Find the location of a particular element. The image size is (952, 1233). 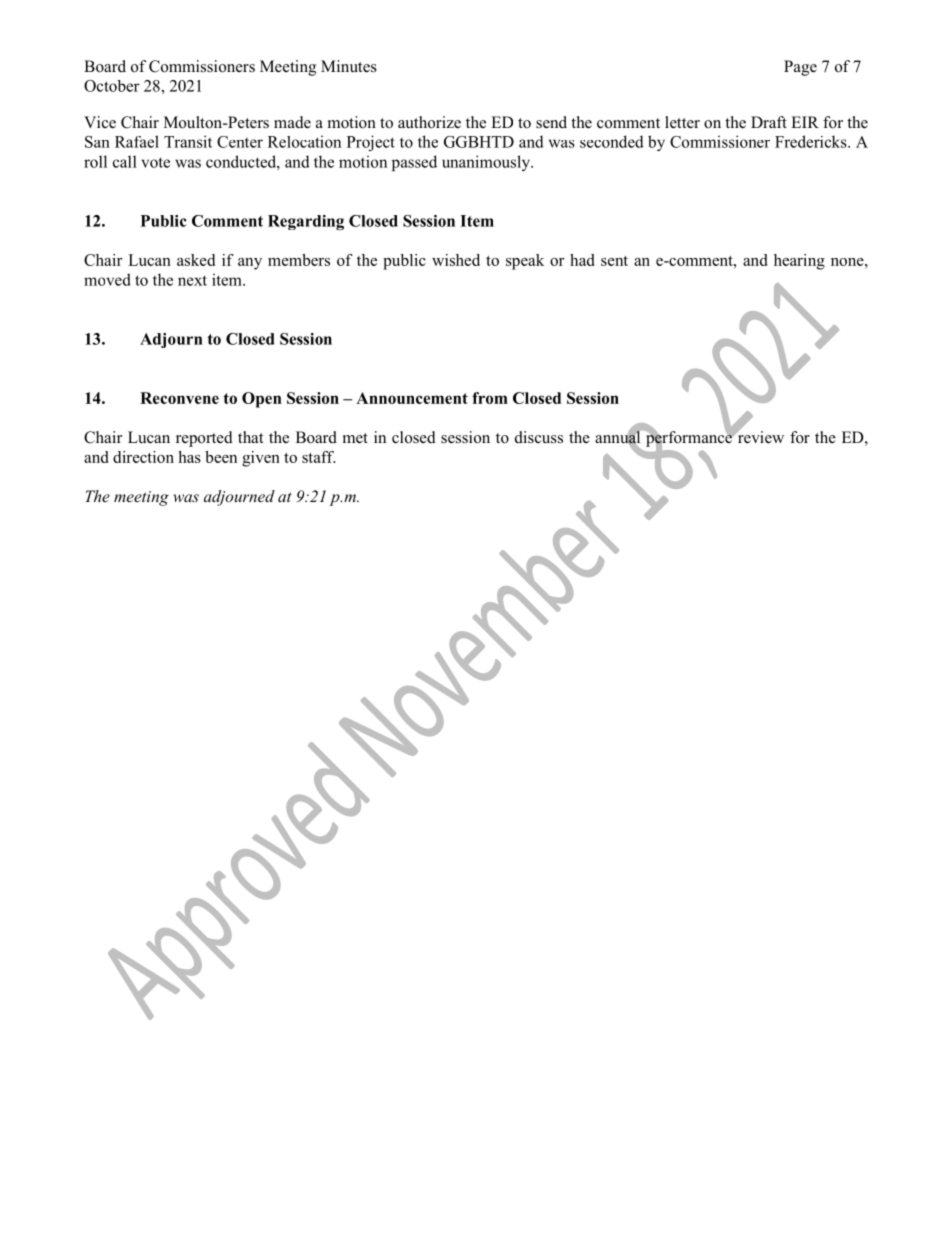

vote is located at coordinates (155, 162).
